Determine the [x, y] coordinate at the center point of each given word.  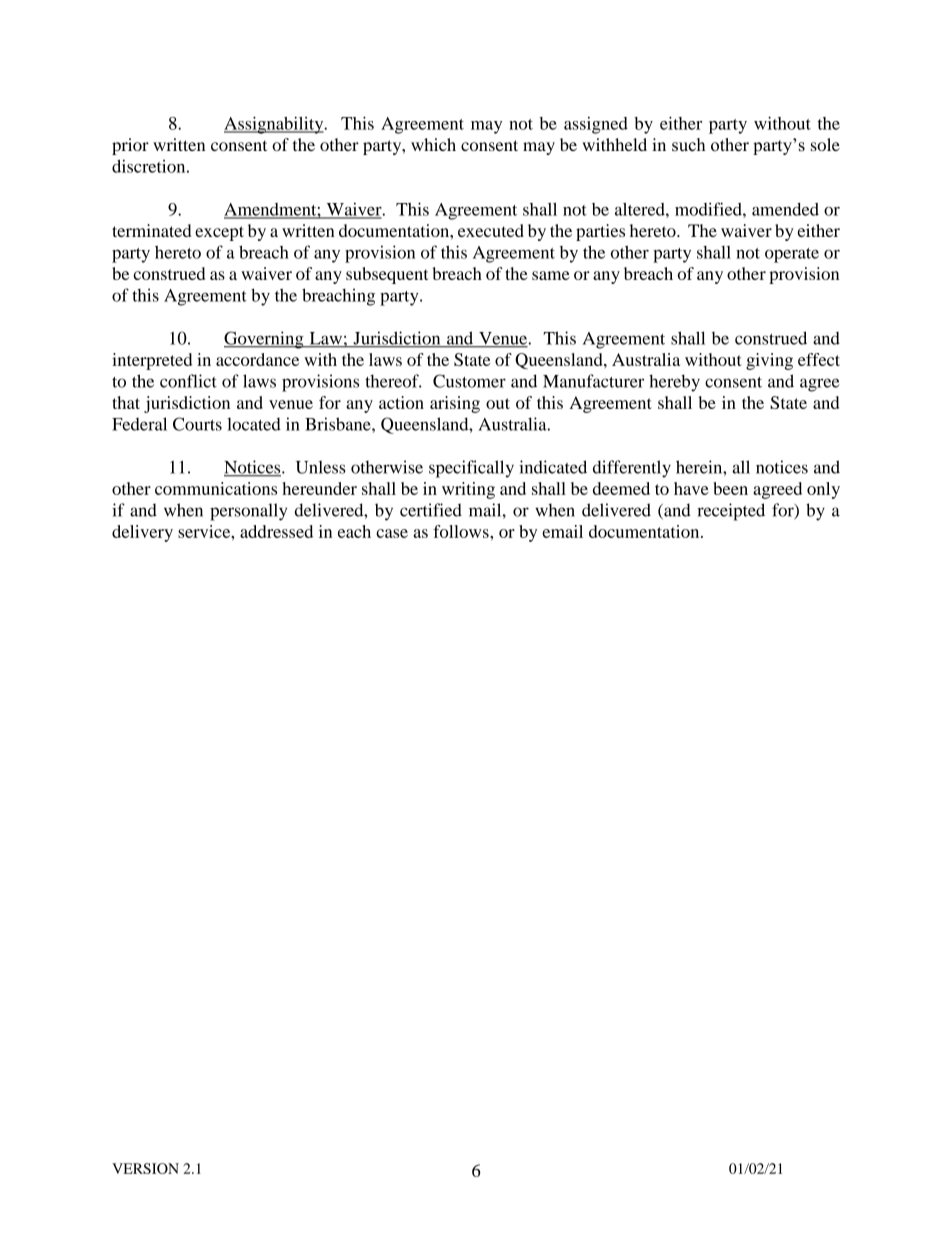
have [691, 488]
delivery [142, 533]
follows [462, 531]
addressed [276, 531]
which [433, 144]
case [392, 533]
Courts [197, 424]
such [689, 145]
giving [769, 361]
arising [455, 404]
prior [130, 146]
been [730, 488]
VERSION [145, 1168]
